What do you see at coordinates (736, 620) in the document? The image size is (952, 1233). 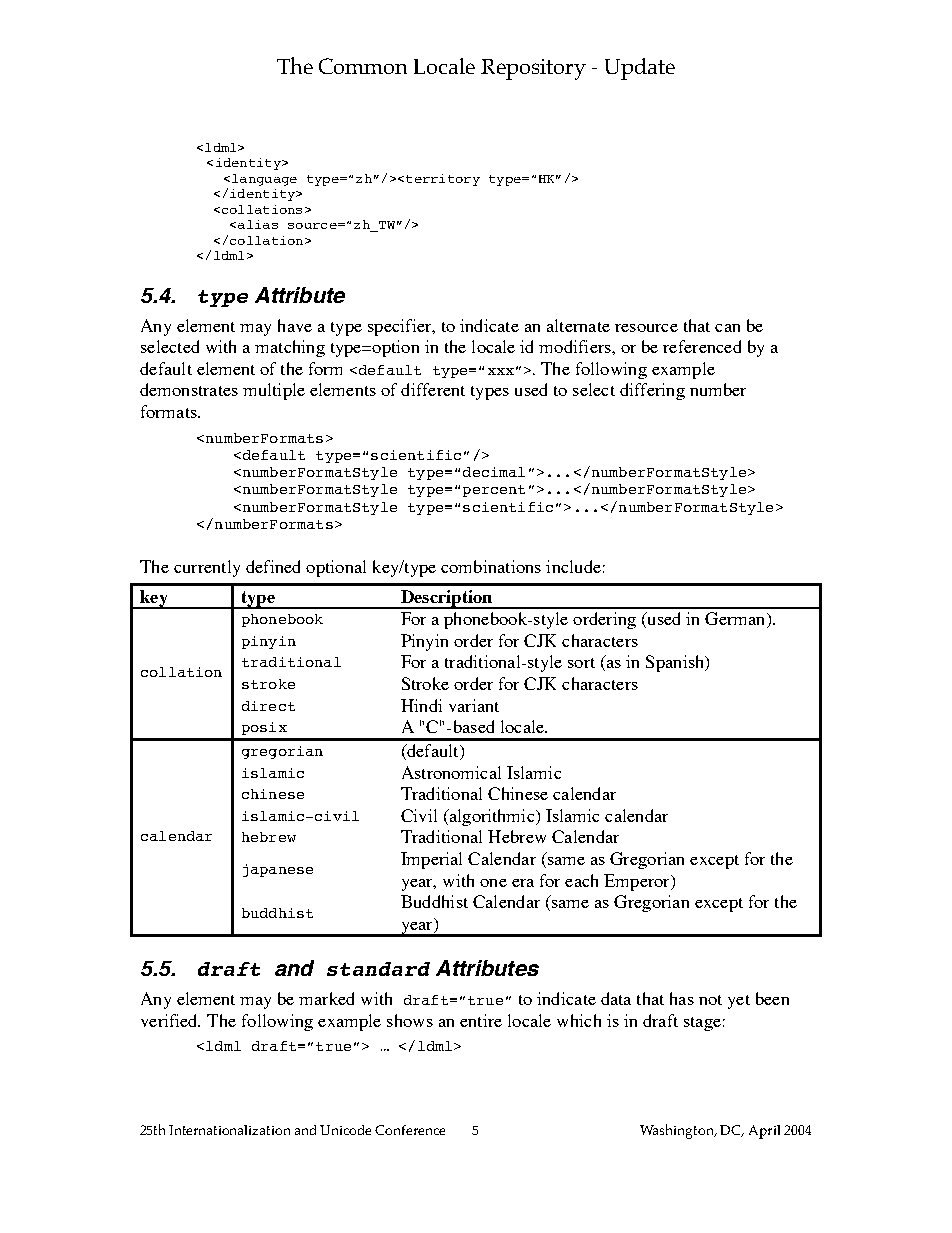 I see `German` at bounding box center [736, 620].
